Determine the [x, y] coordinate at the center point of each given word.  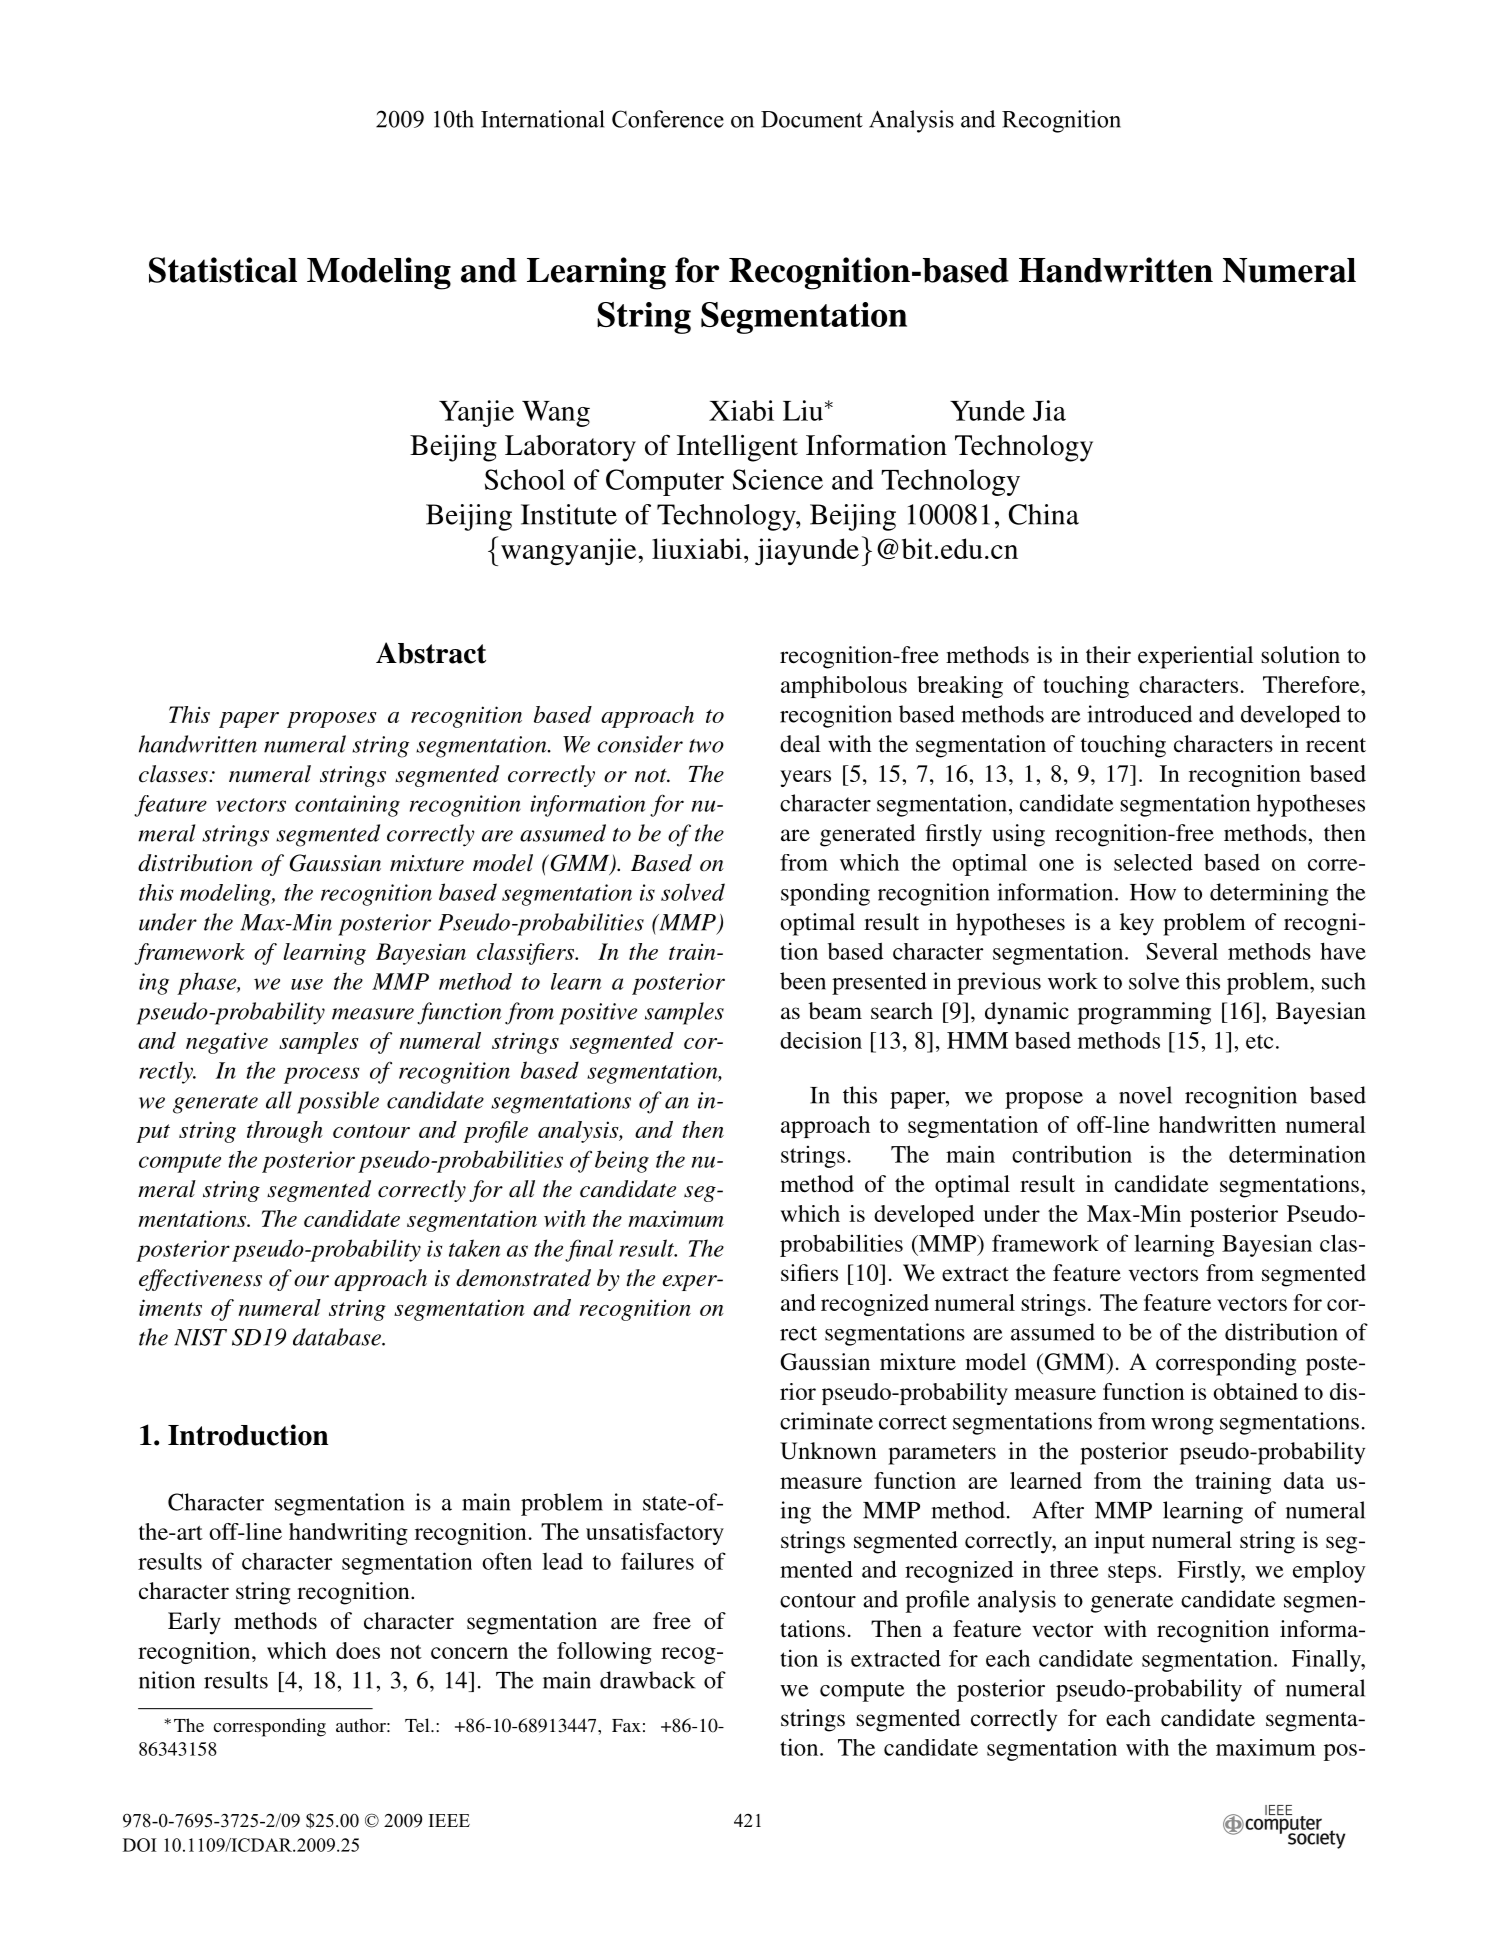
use [307, 984]
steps [1132, 1573]
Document [812, 119]
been [803, 981]
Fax [626, 1725]
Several [1182, 951]
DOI [140, 1845]
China [1044, 514]
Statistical [223, 270]
